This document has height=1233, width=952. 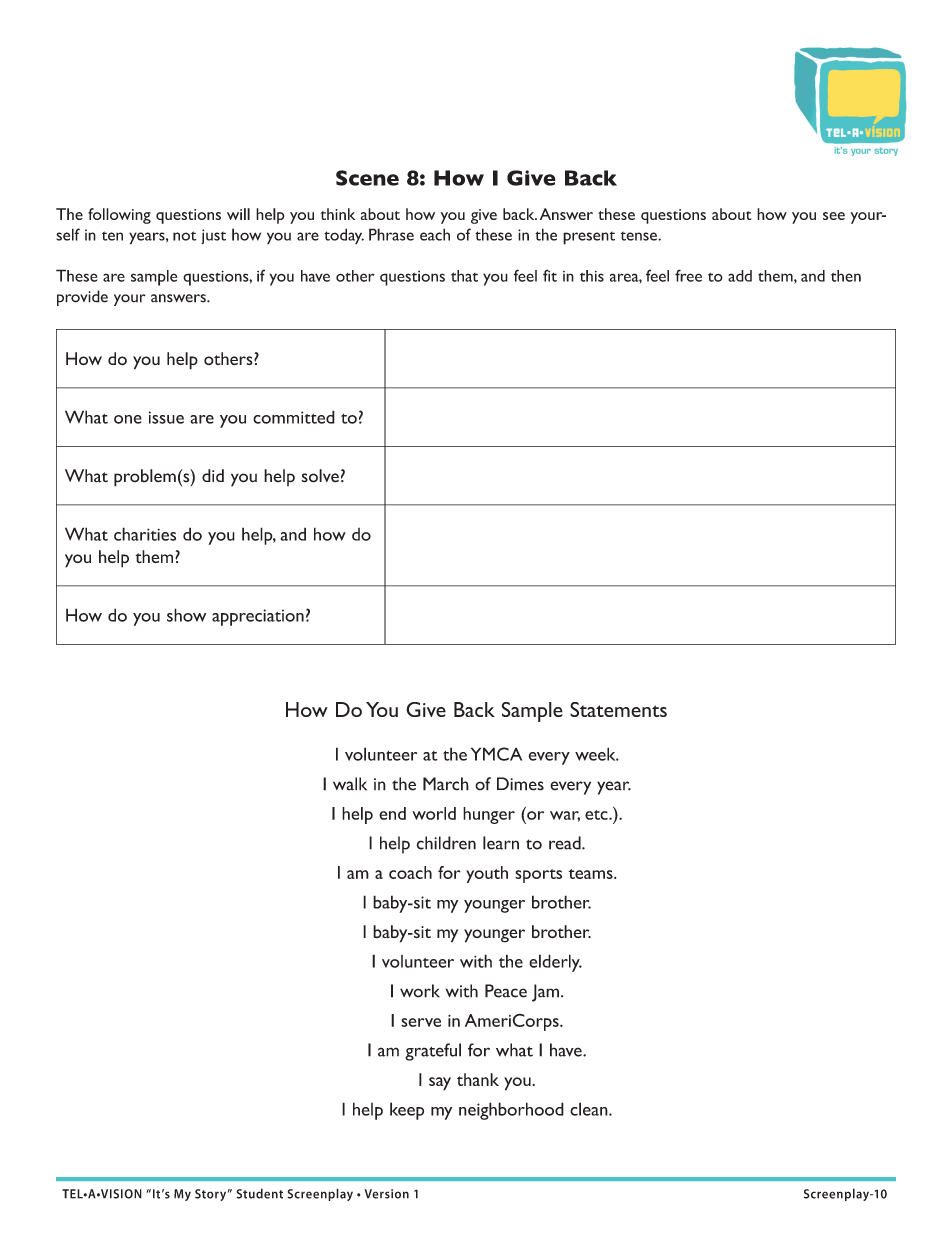 I want to click on each, so click(x=435, y=234).
